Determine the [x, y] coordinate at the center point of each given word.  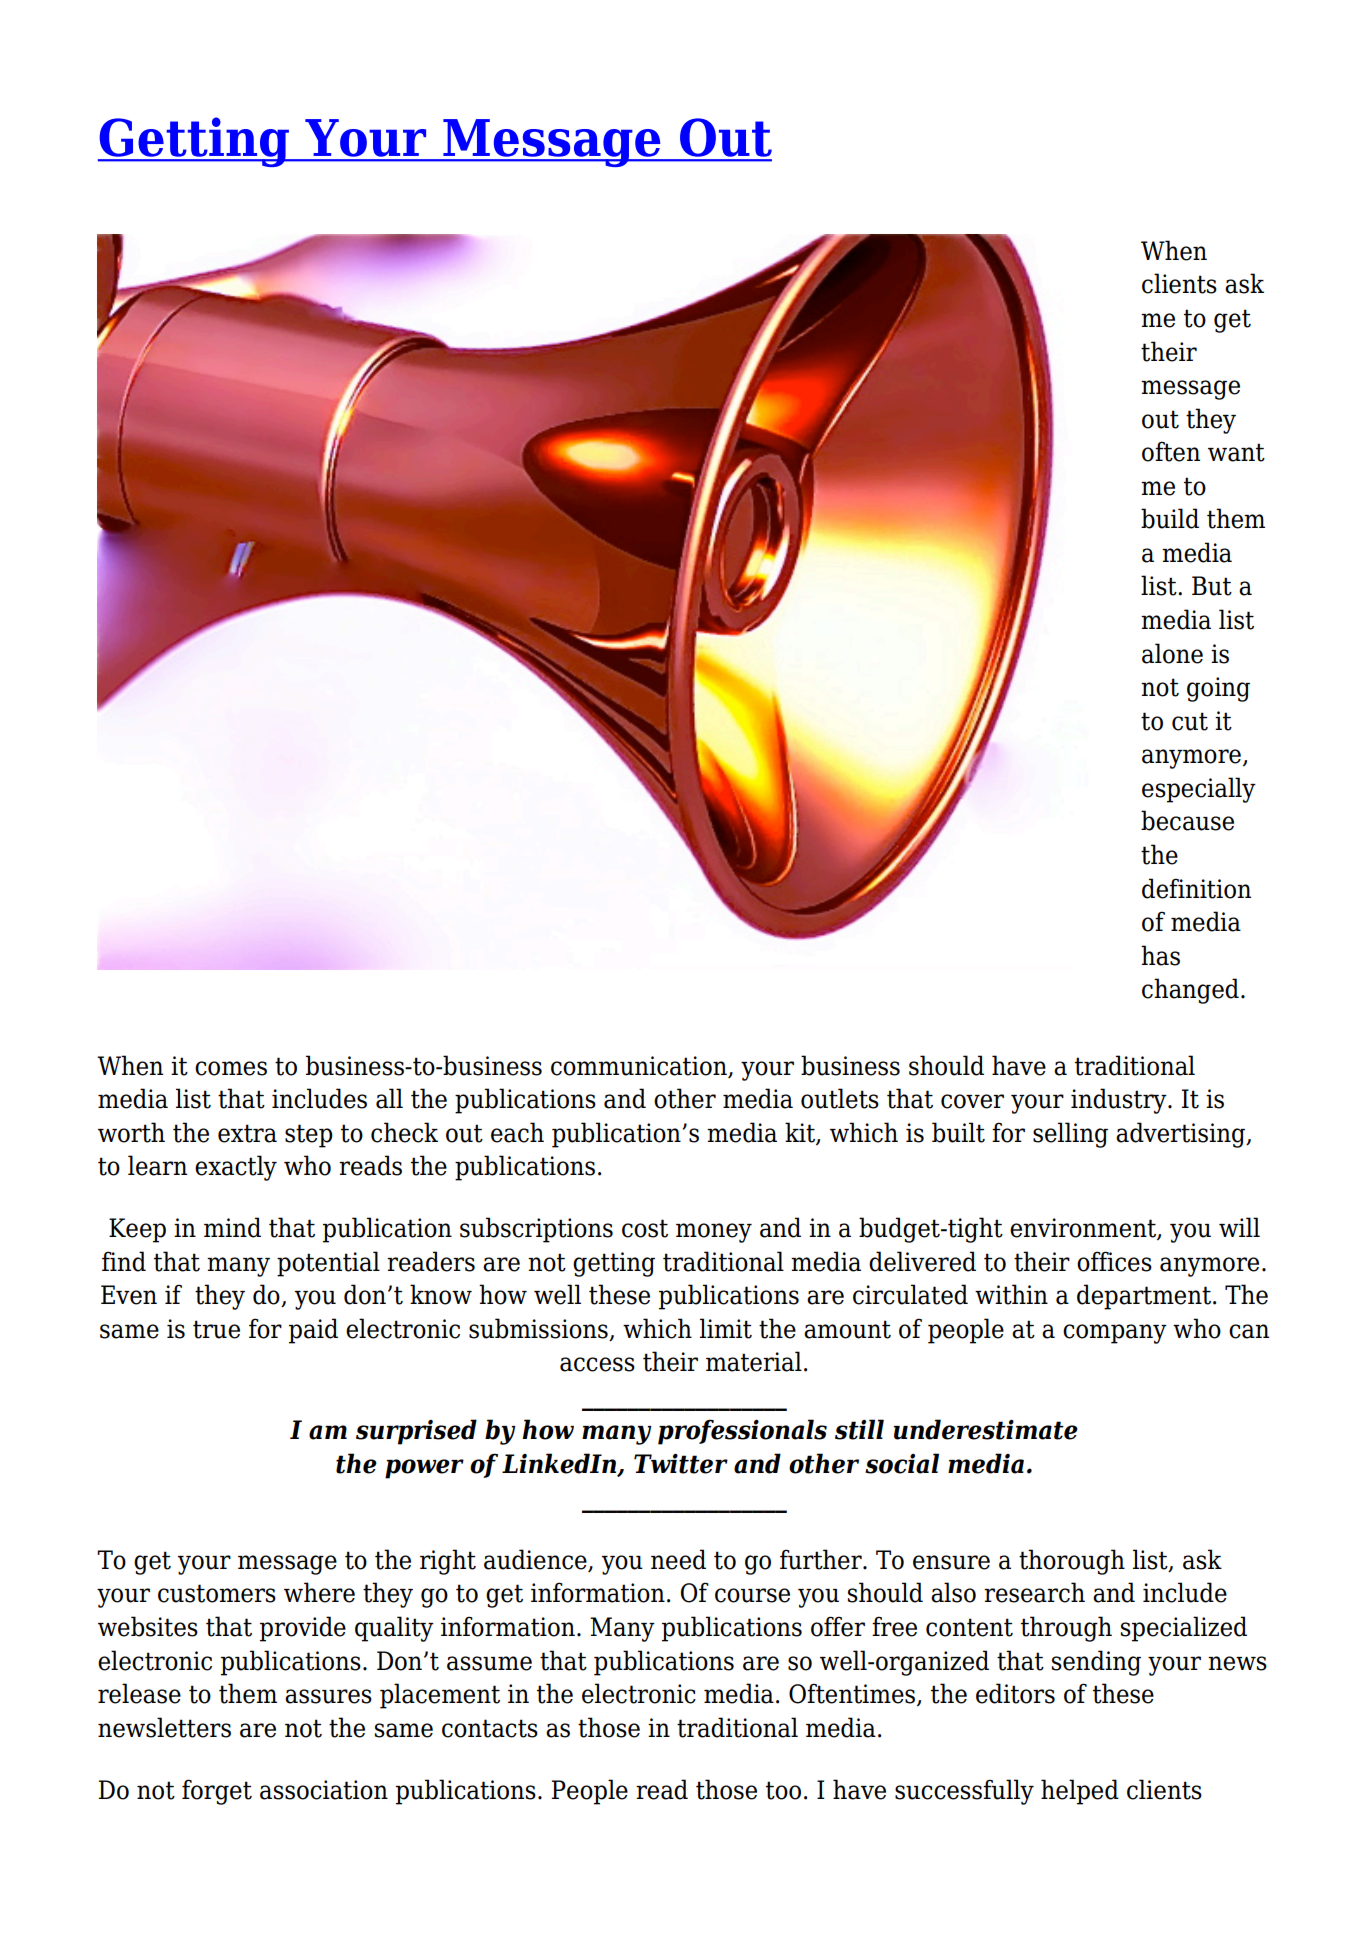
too [783, 1790]
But [1212, 586]
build [1170, 518]
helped [1080, 1792]
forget [217, 1792]
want [1236, 452]
